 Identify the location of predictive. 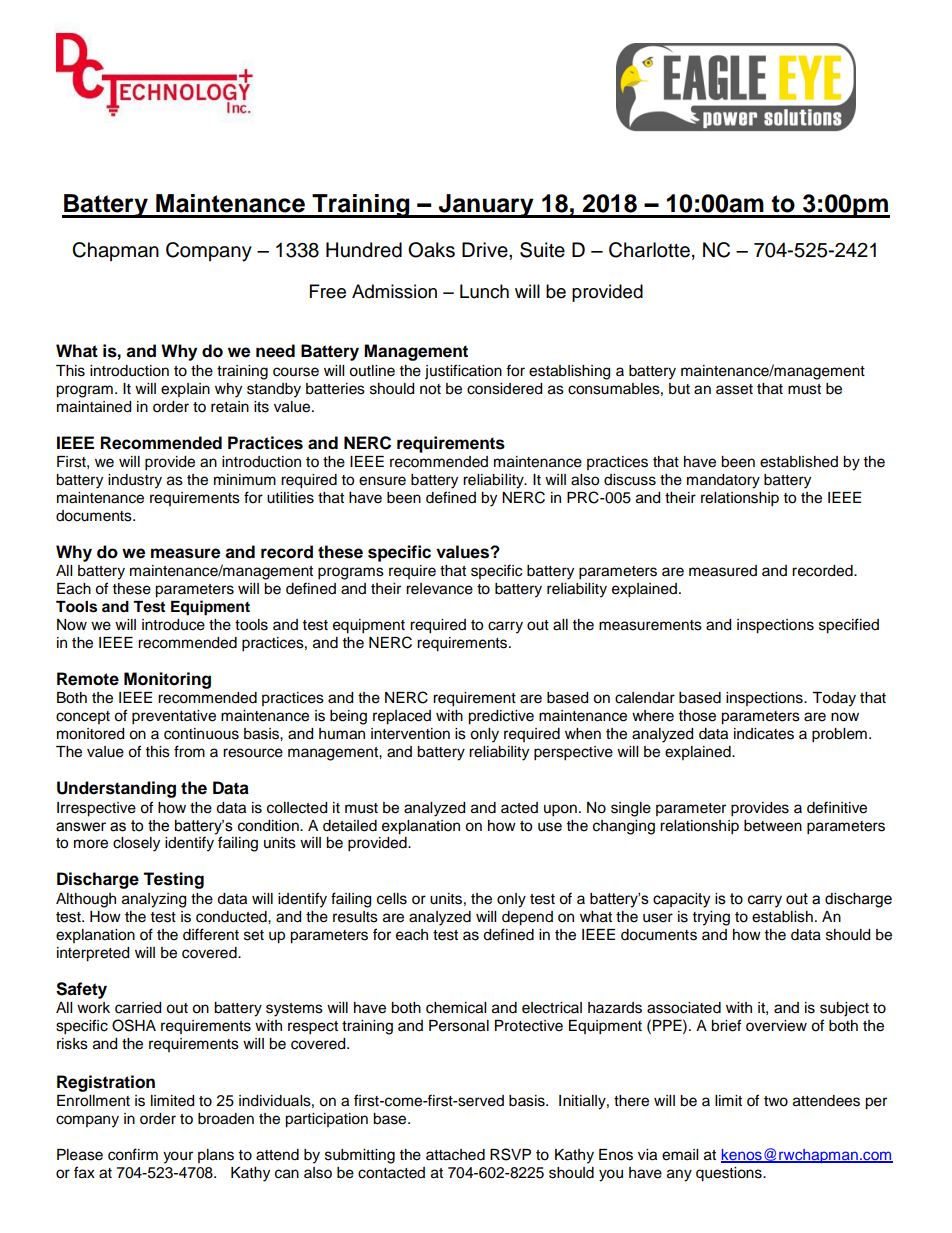
(501, 717).
